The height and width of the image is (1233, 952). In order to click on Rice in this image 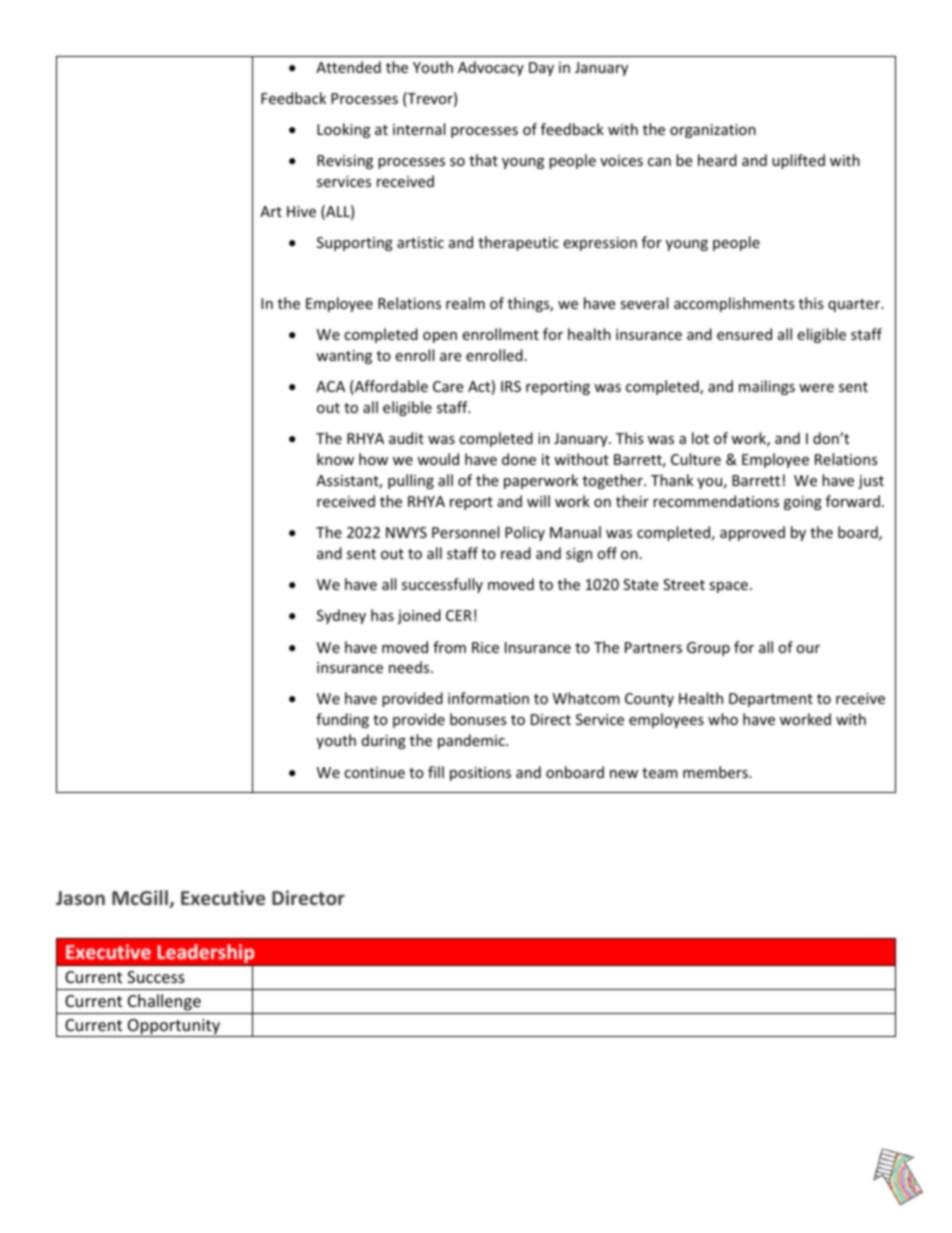, I will do `click(485, 647)`.
